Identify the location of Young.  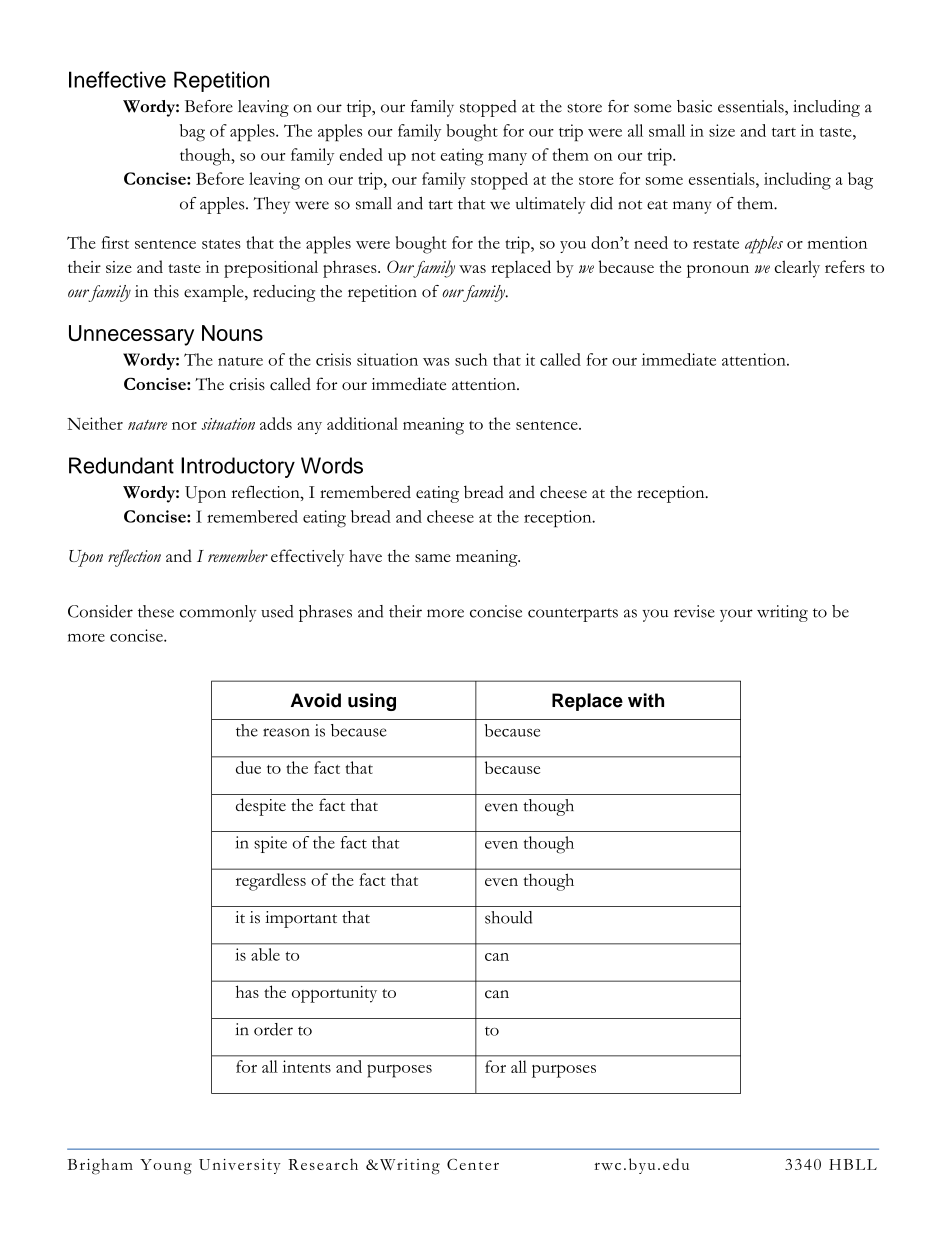
(166, 1167).
